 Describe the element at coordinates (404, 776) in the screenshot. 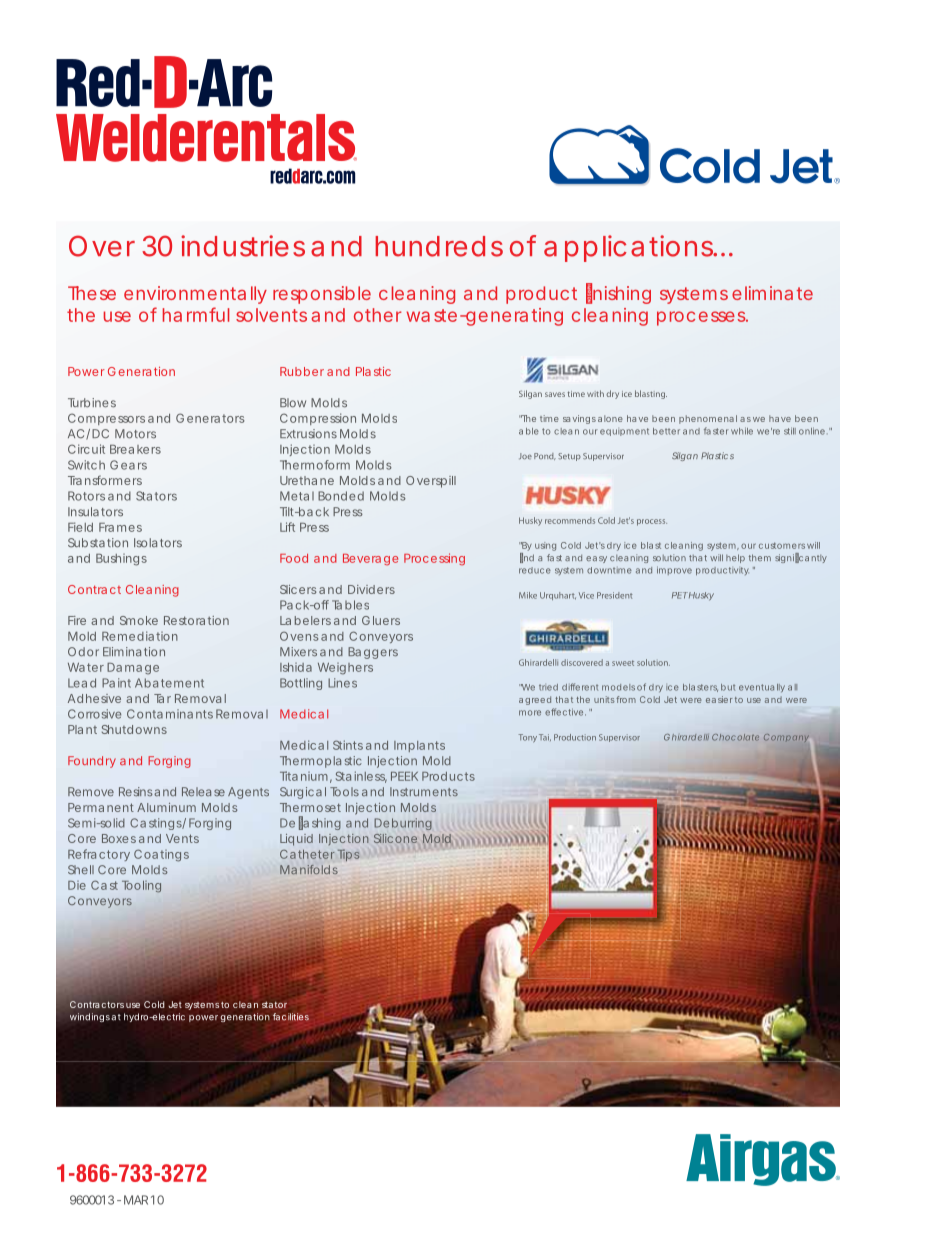

I see `PEEK` at that location.
